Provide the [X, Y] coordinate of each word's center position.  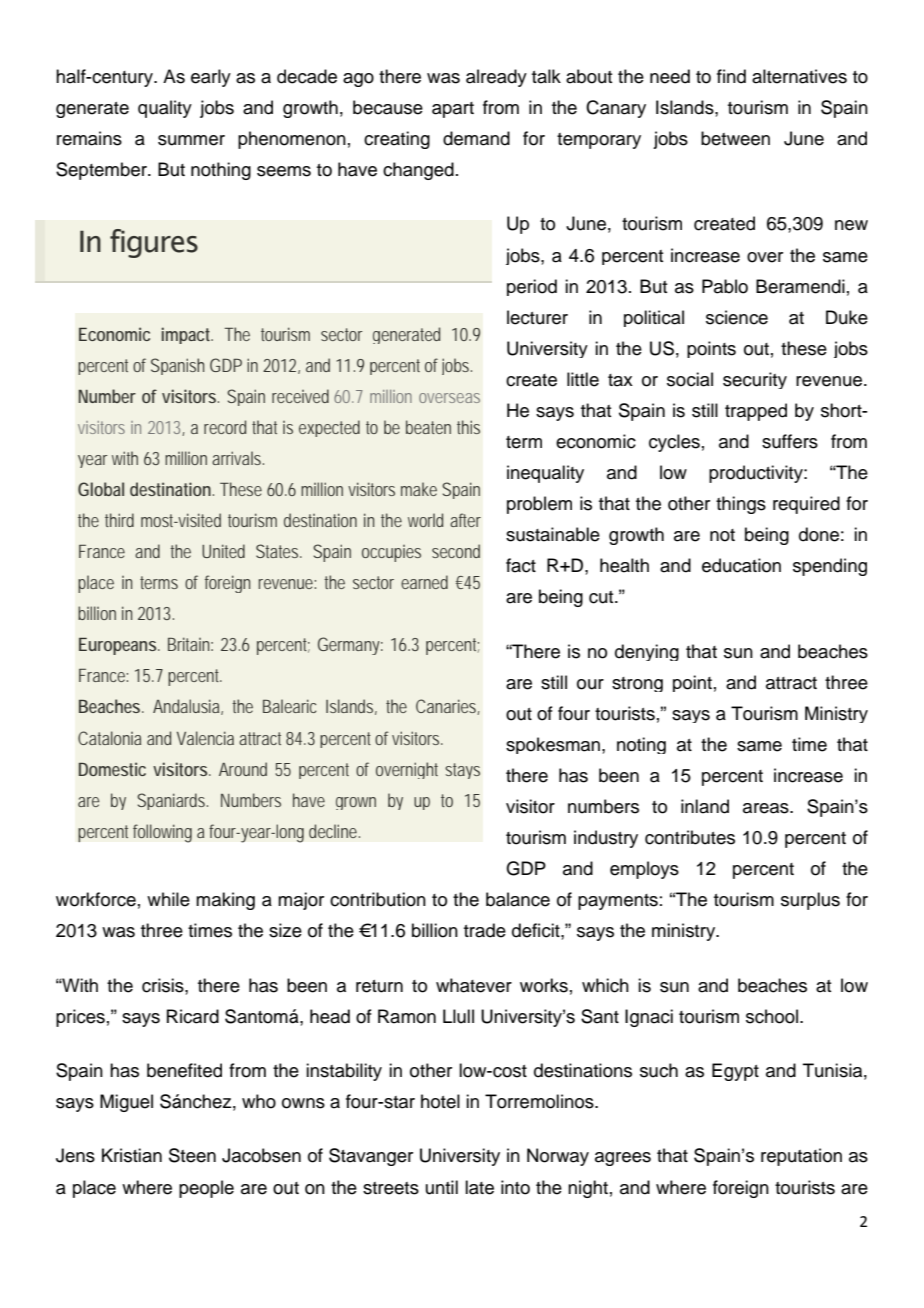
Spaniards [172, 801]
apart [453, 110]
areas [767, 808]
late [479, 1187]
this [468, 427]
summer [191, 140]
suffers [790, 441]
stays [462, 771]
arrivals [238, 458]
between [735, 138]
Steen [192, 1155]
